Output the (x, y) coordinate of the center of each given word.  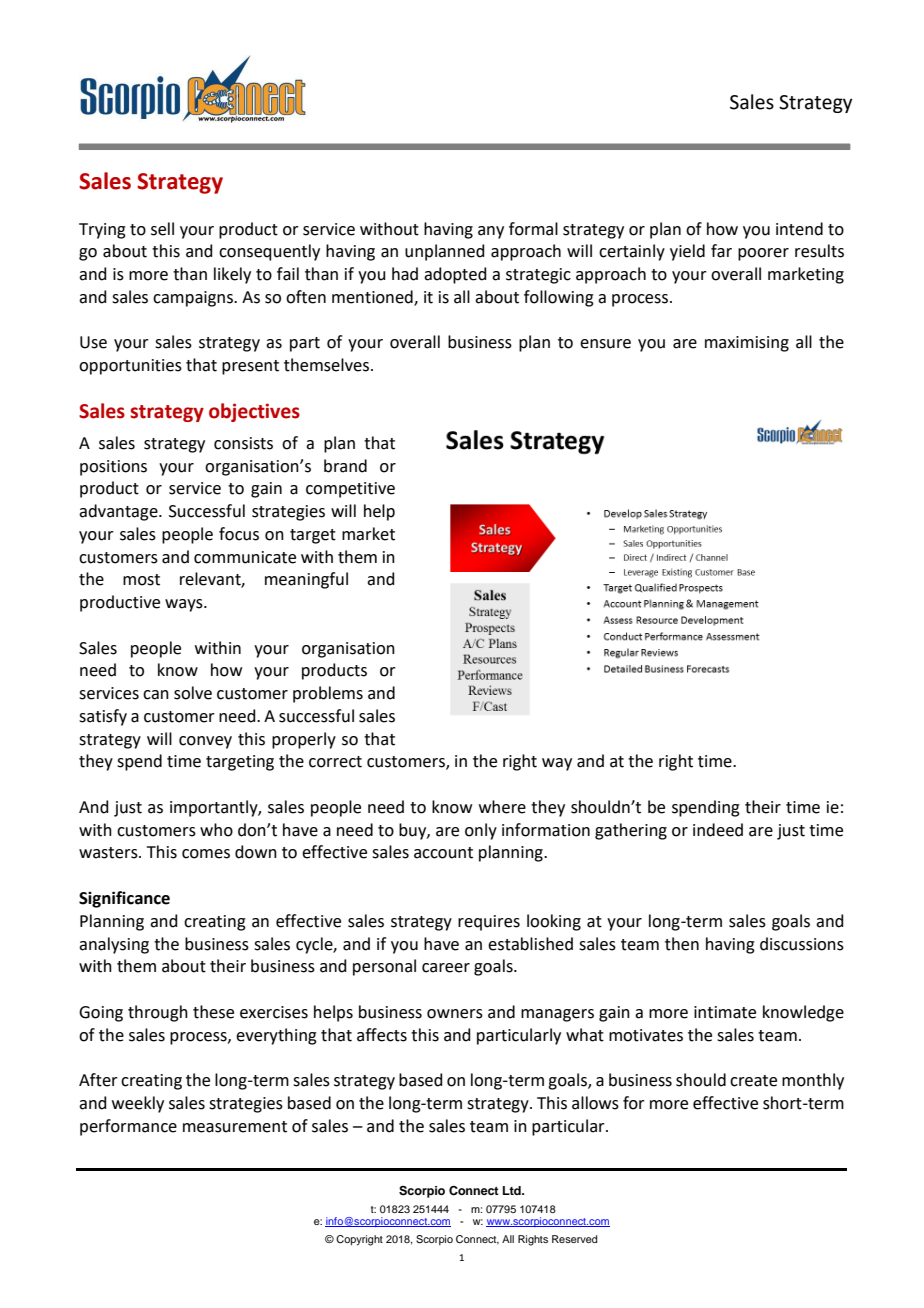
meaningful (306, 580)
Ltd (513, 1190)
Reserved (574, 1239)
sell (162, 229)
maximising (747, 344)
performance (128, 1127)
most (141, 580)
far (721, 251)
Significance (124, 899)
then (682, 944)
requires (489, 923)
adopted (455, 275)
